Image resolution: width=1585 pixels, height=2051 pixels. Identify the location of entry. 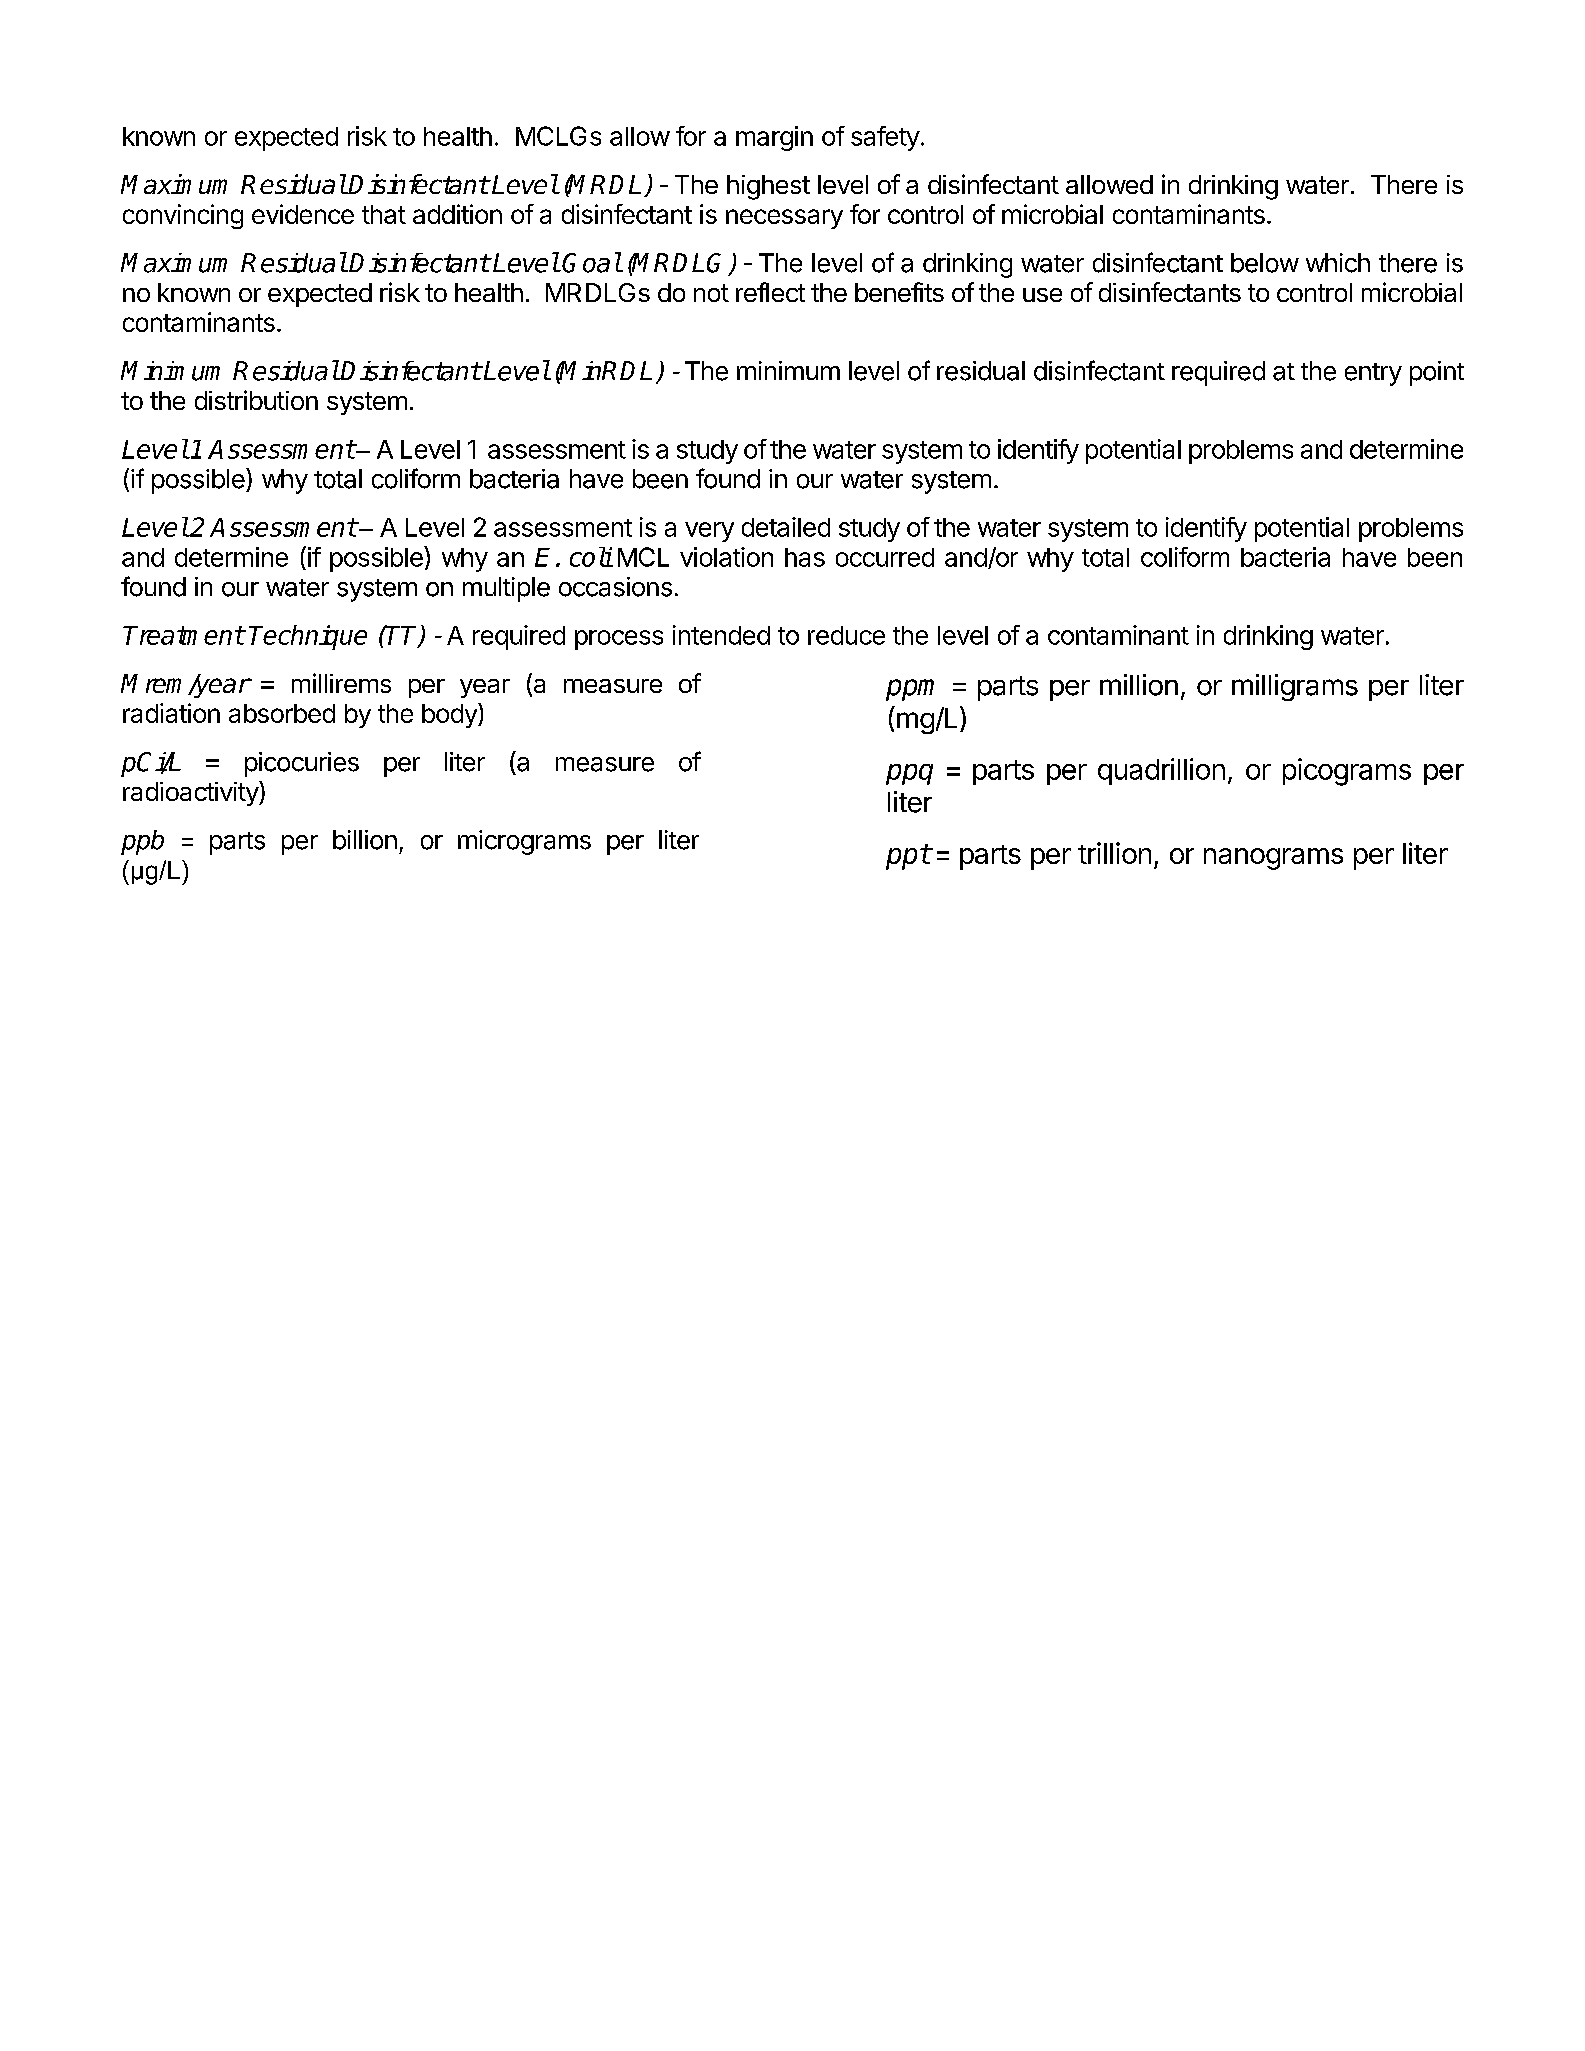
(1373, 374).
